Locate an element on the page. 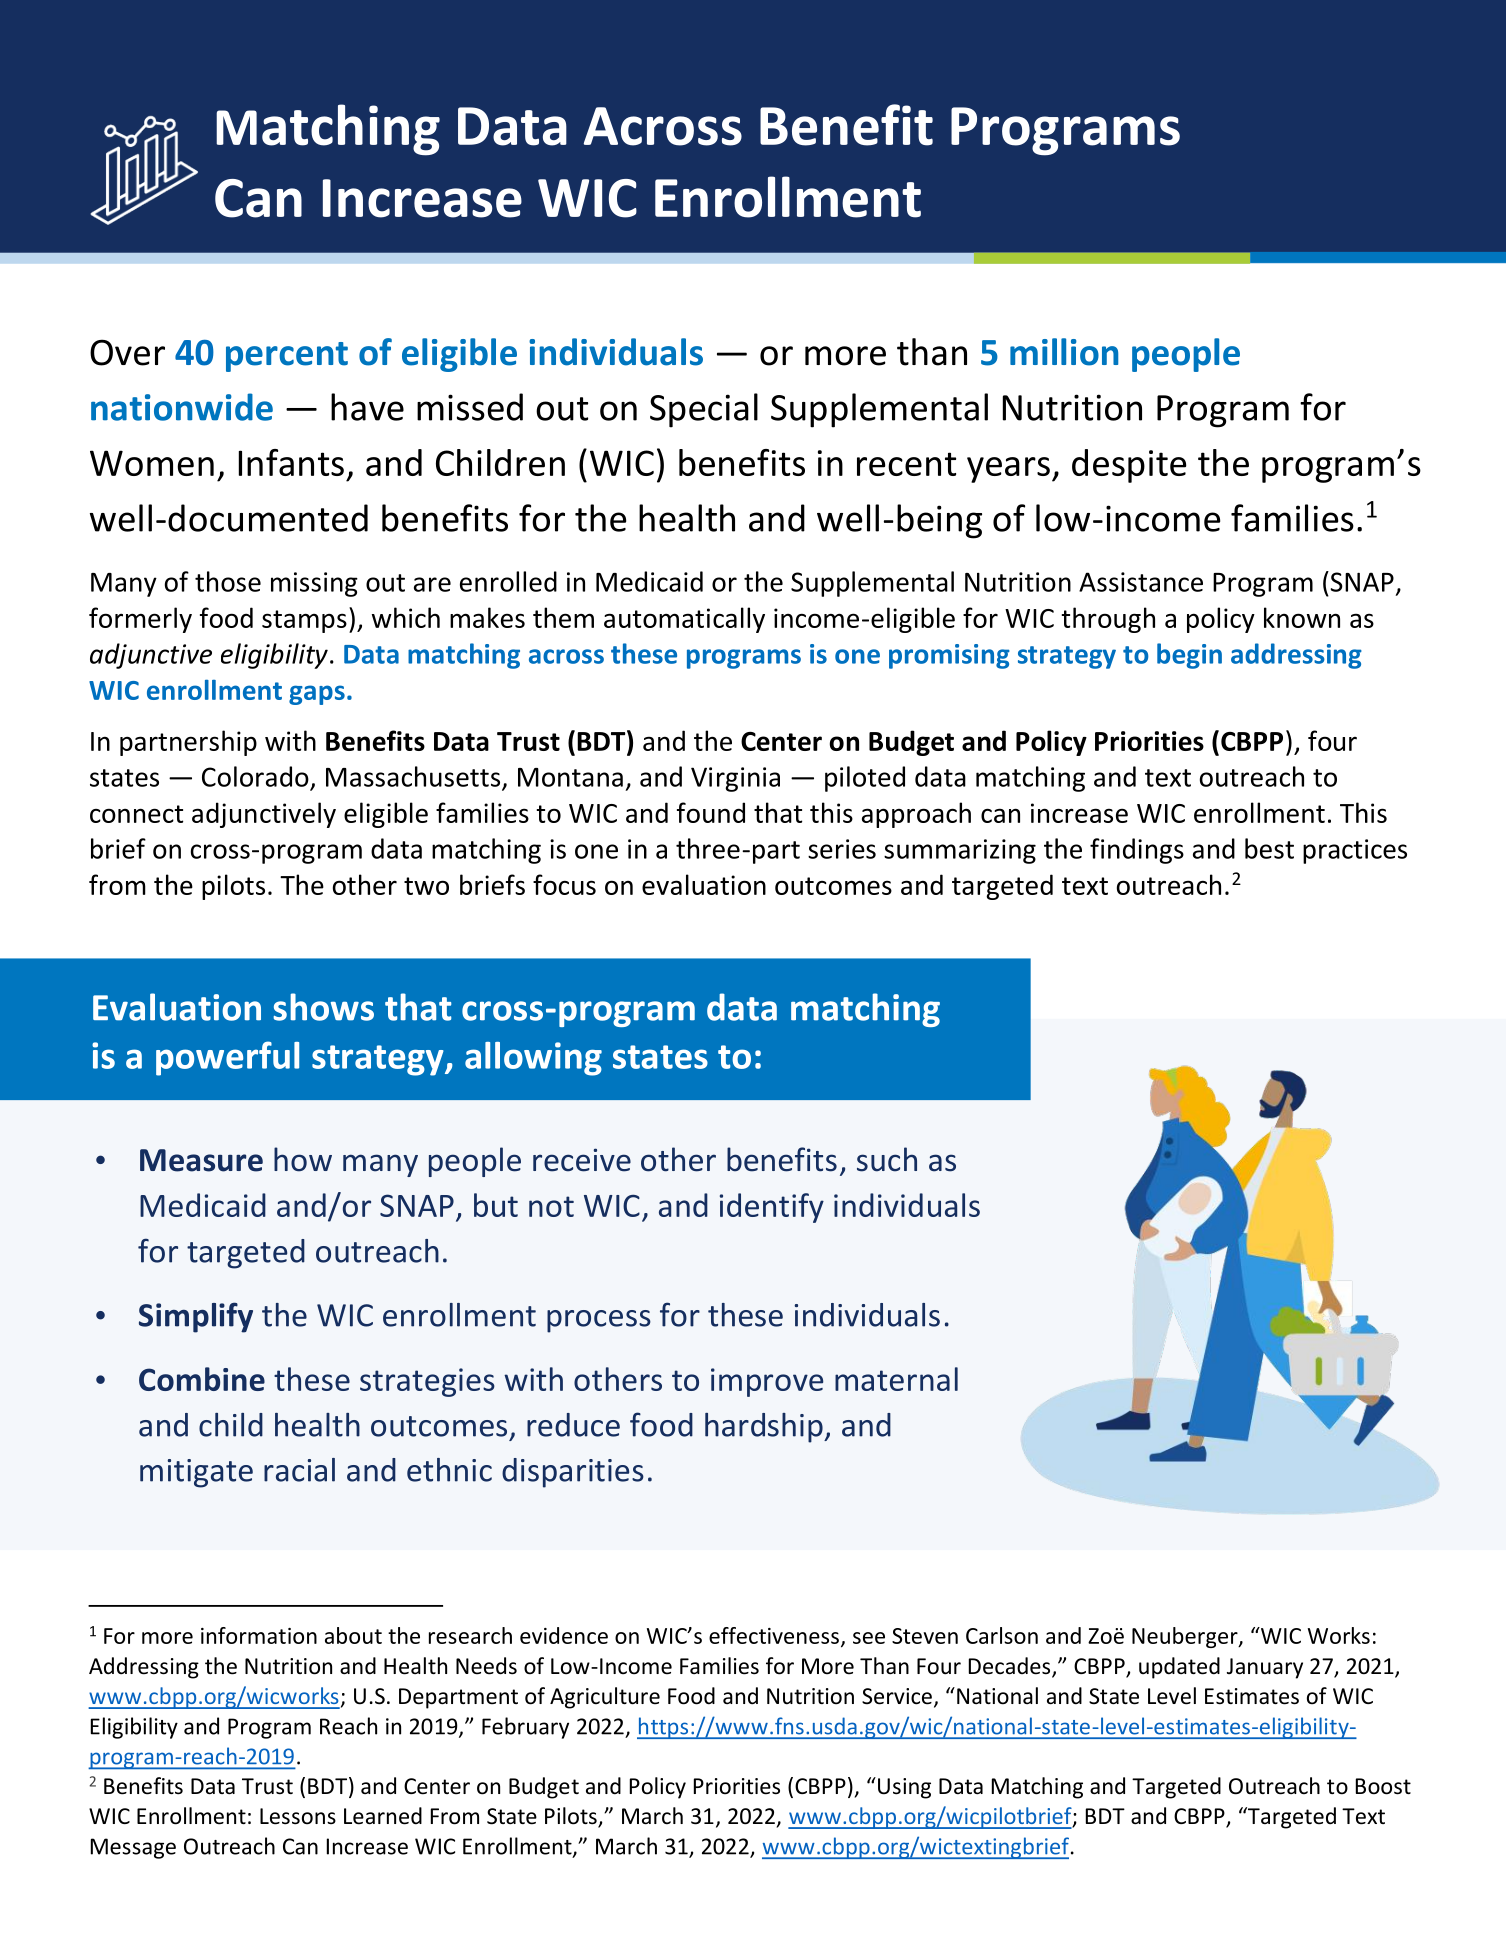  powerful is located at coordinates (227, 1058).
